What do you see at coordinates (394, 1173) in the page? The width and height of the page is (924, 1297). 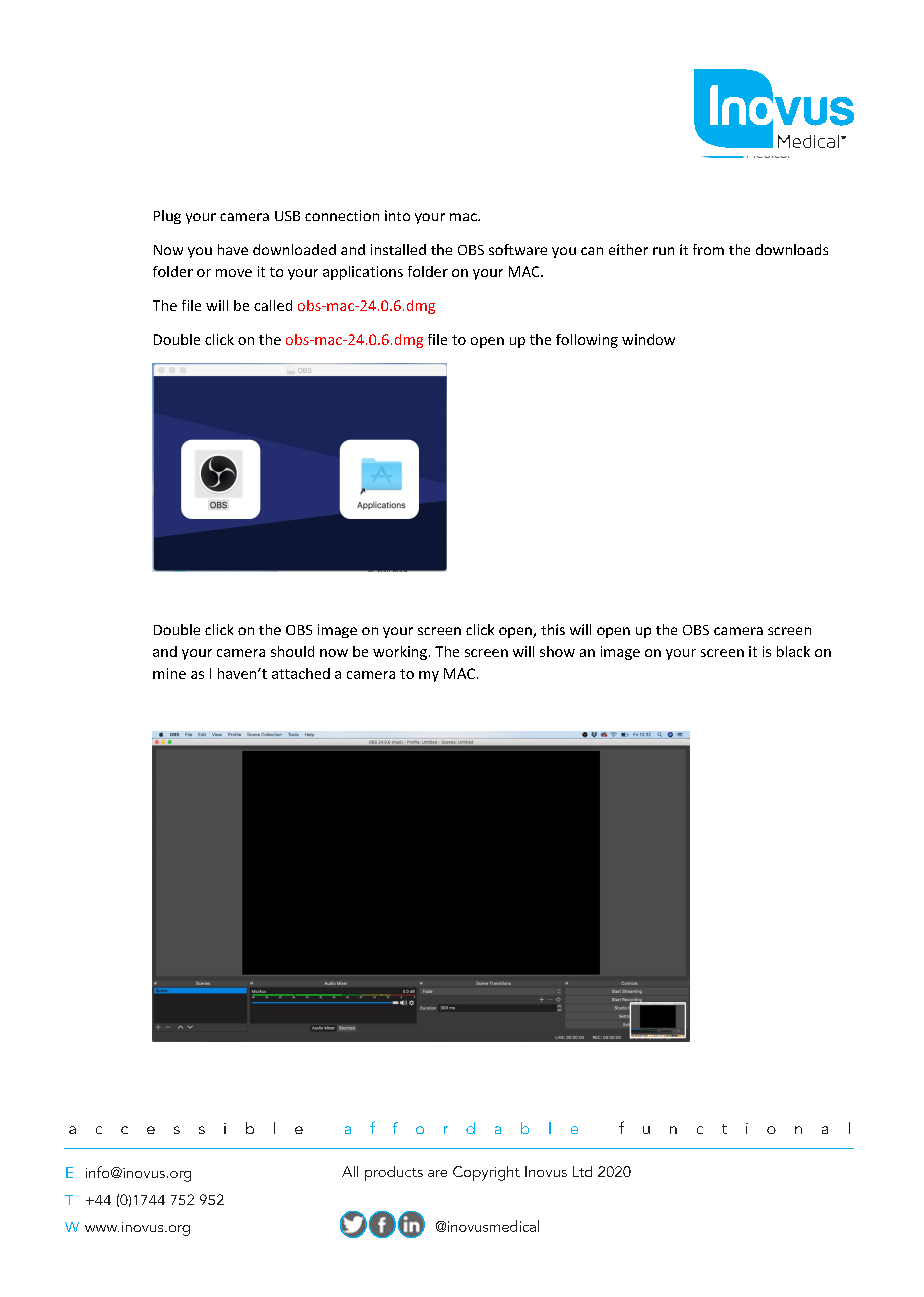 I see `products` at bounding box center [394, 1173].
